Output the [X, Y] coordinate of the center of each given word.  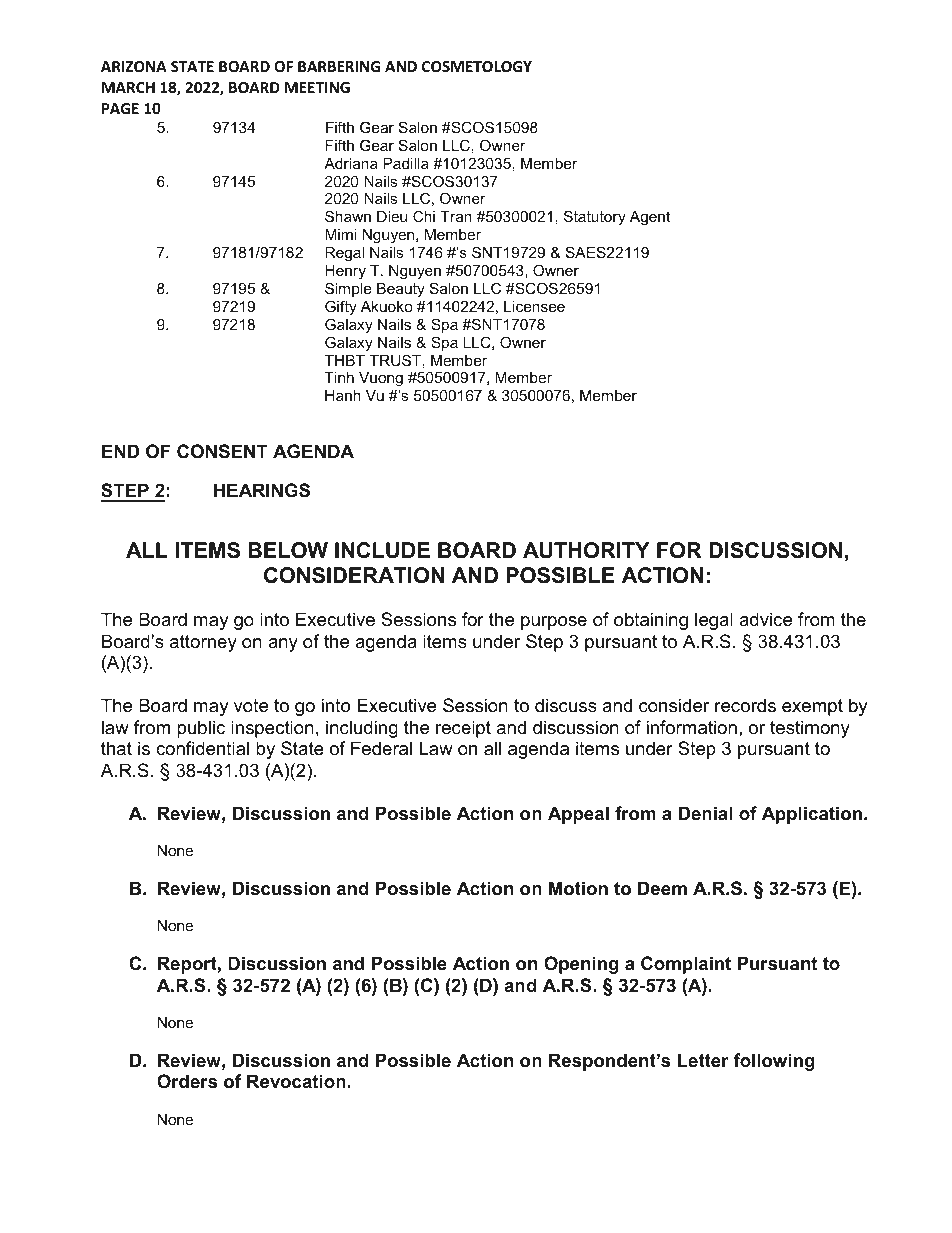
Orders [187, 1081]
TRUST [395, 360]
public [201, 729]
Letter [703, 1060]
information [692, 727]
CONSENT [222, 451]
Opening [581, 965]
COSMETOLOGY [477, 66]
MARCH [128, 87]
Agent [650, 218]
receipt [463, 729]
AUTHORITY [586, 550]
